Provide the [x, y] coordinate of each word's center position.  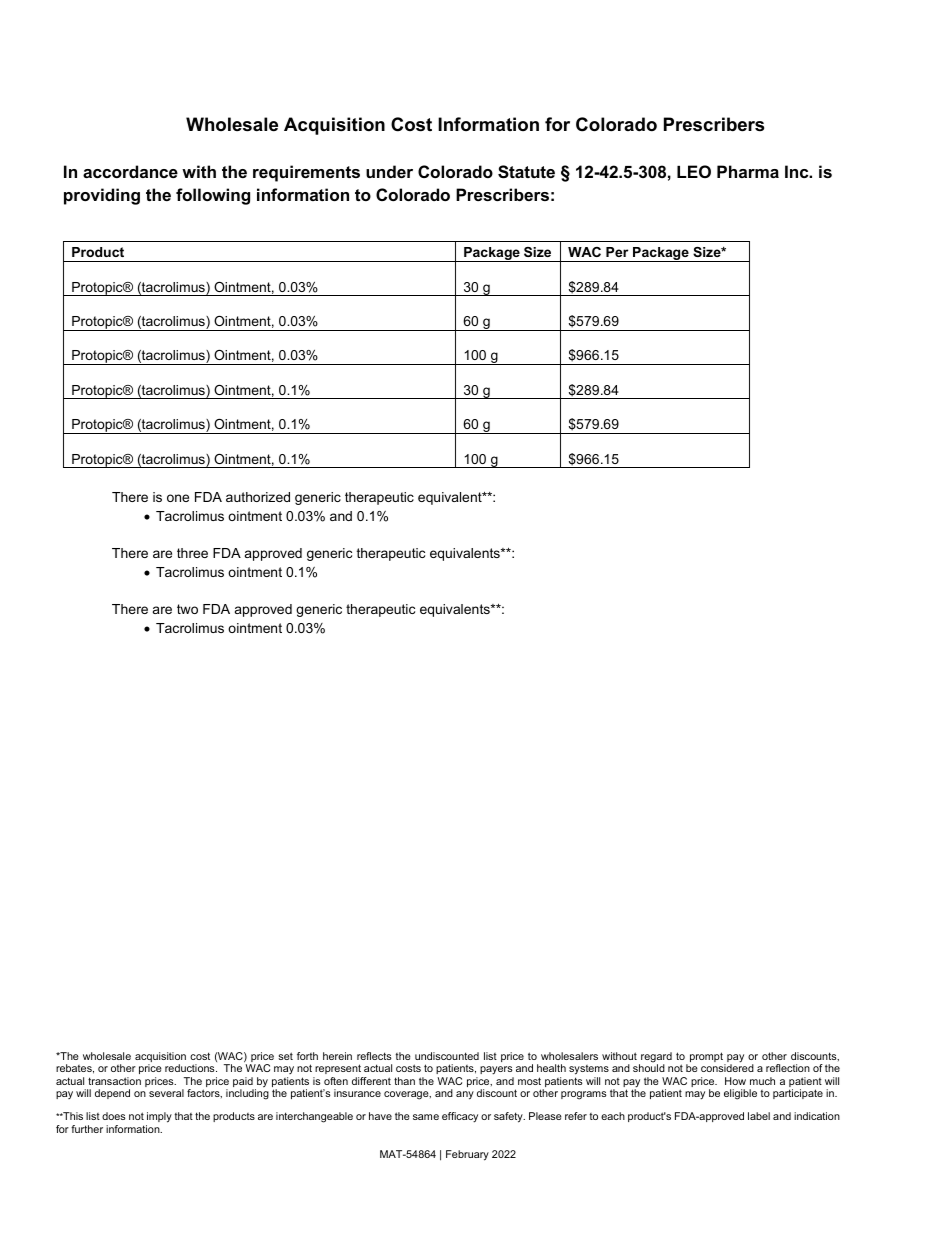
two [187, 609]
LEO [694, 171]
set [285, 1056]
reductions [191, 1068]
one [178, 498]
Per [617, 252]
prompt [707, 1058]
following [213, 196]
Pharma [748, 171]
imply [159, 1119]
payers [496, 1070]
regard [655, 1058]
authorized [258, 497]
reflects [374, 1056]
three [192, 553]
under [389, 171]
